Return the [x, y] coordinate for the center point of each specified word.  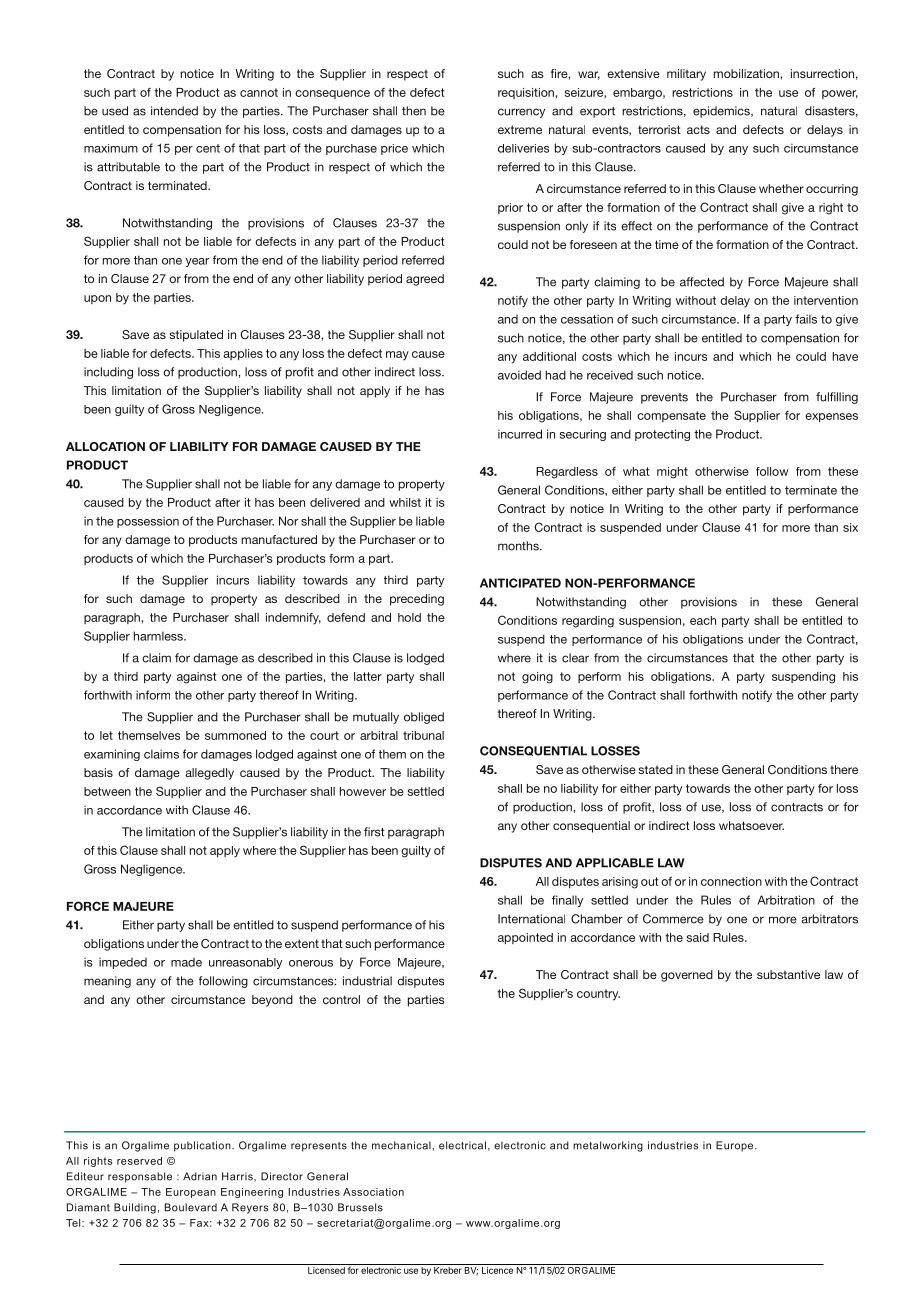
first [374, 832]
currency [521, 113]
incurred [520, 434]
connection [731, 881]
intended [174, 111]
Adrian [200, 1176]
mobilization [747, 73]
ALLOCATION [105, 446]
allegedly [209, 774]
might [672, 473]
